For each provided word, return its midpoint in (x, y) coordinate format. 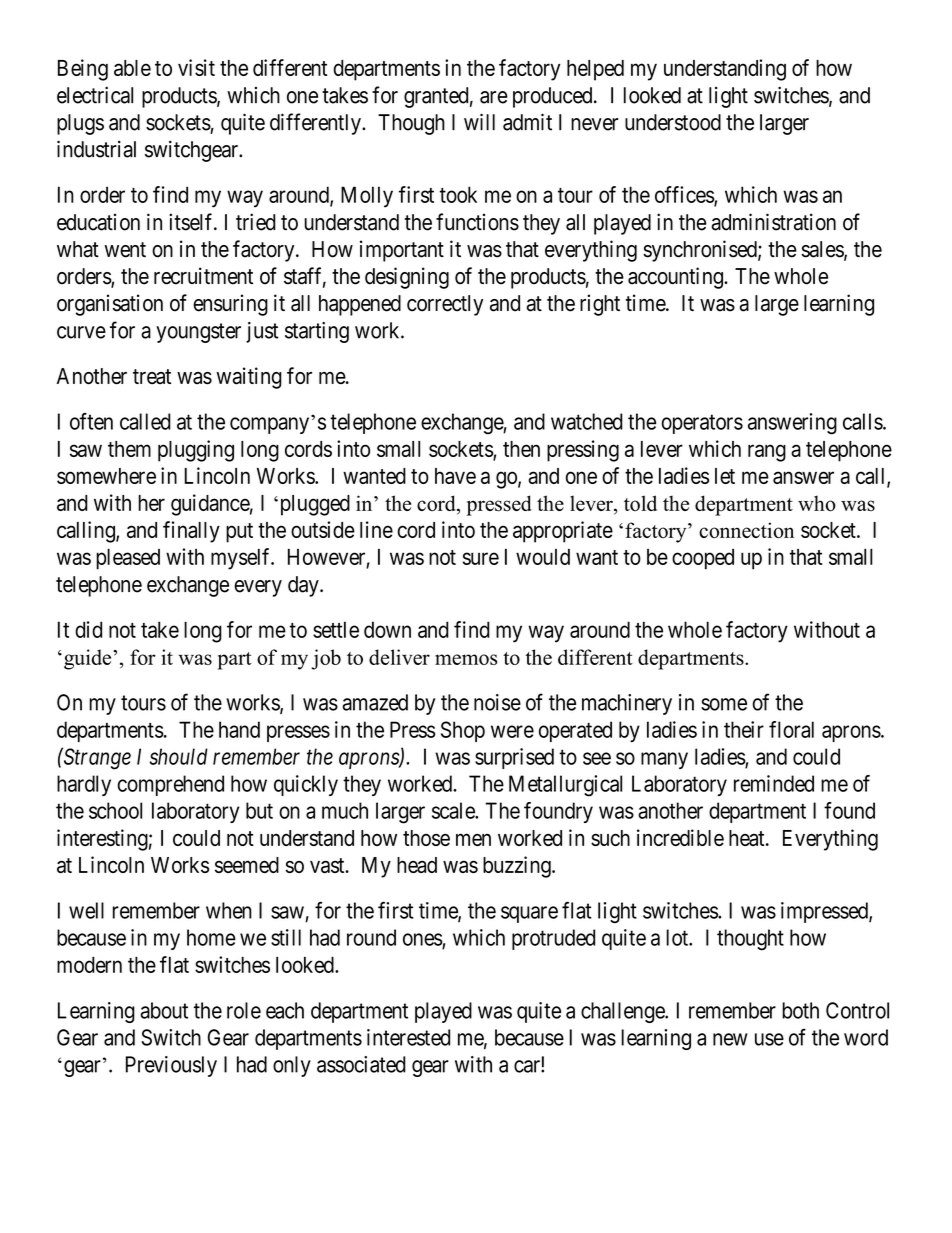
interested (408, 1037)
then (521, 449)
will (479, 121)
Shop (463, 731)
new (730, 1039)
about (164, 1010)
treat (152, 376)
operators (702, 424)
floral (791, 729)
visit (196, 67)
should (179, 756)
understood (673, 122)
